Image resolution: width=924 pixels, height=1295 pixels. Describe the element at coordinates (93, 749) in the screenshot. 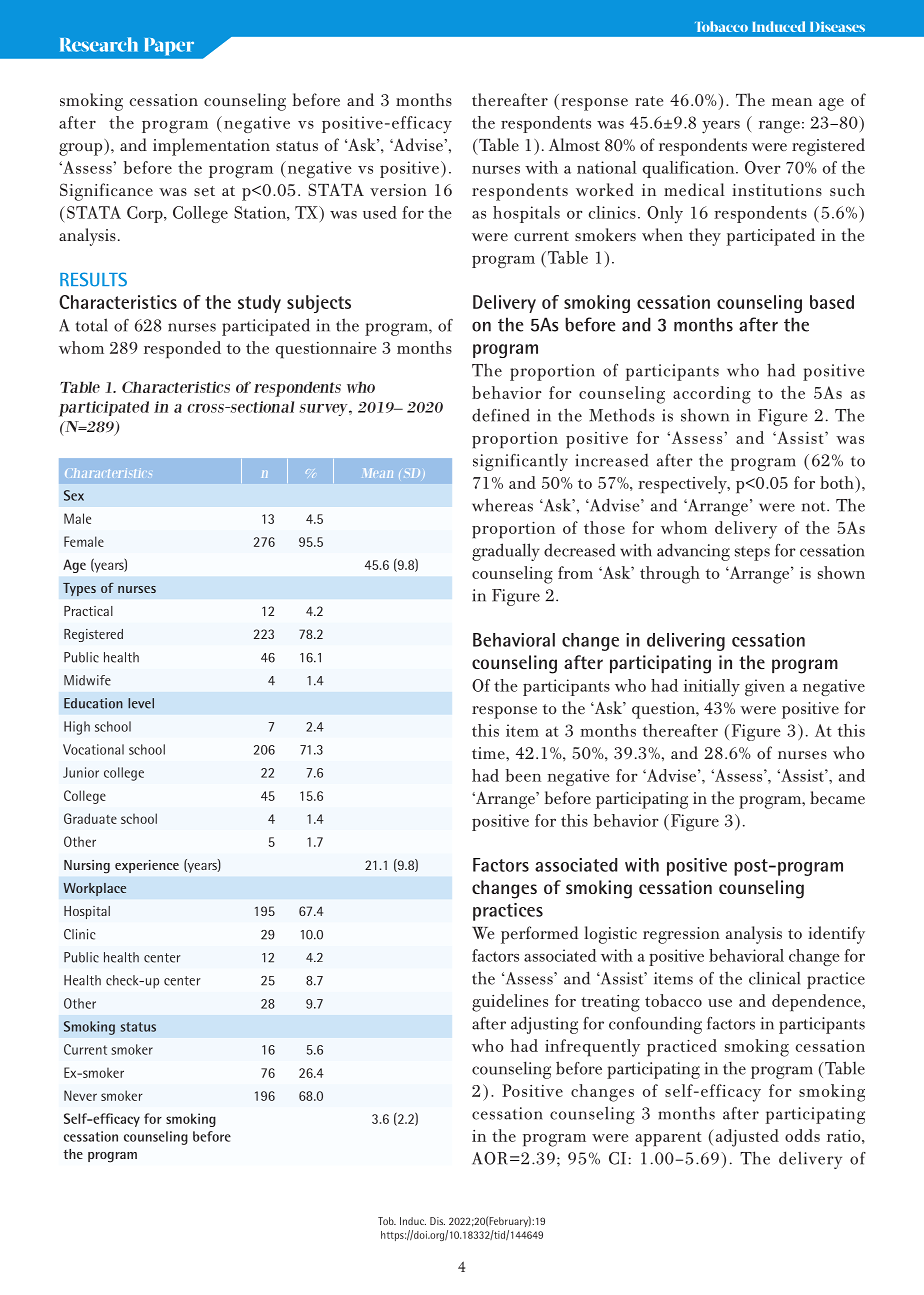

I see `Vocational` at that location.
